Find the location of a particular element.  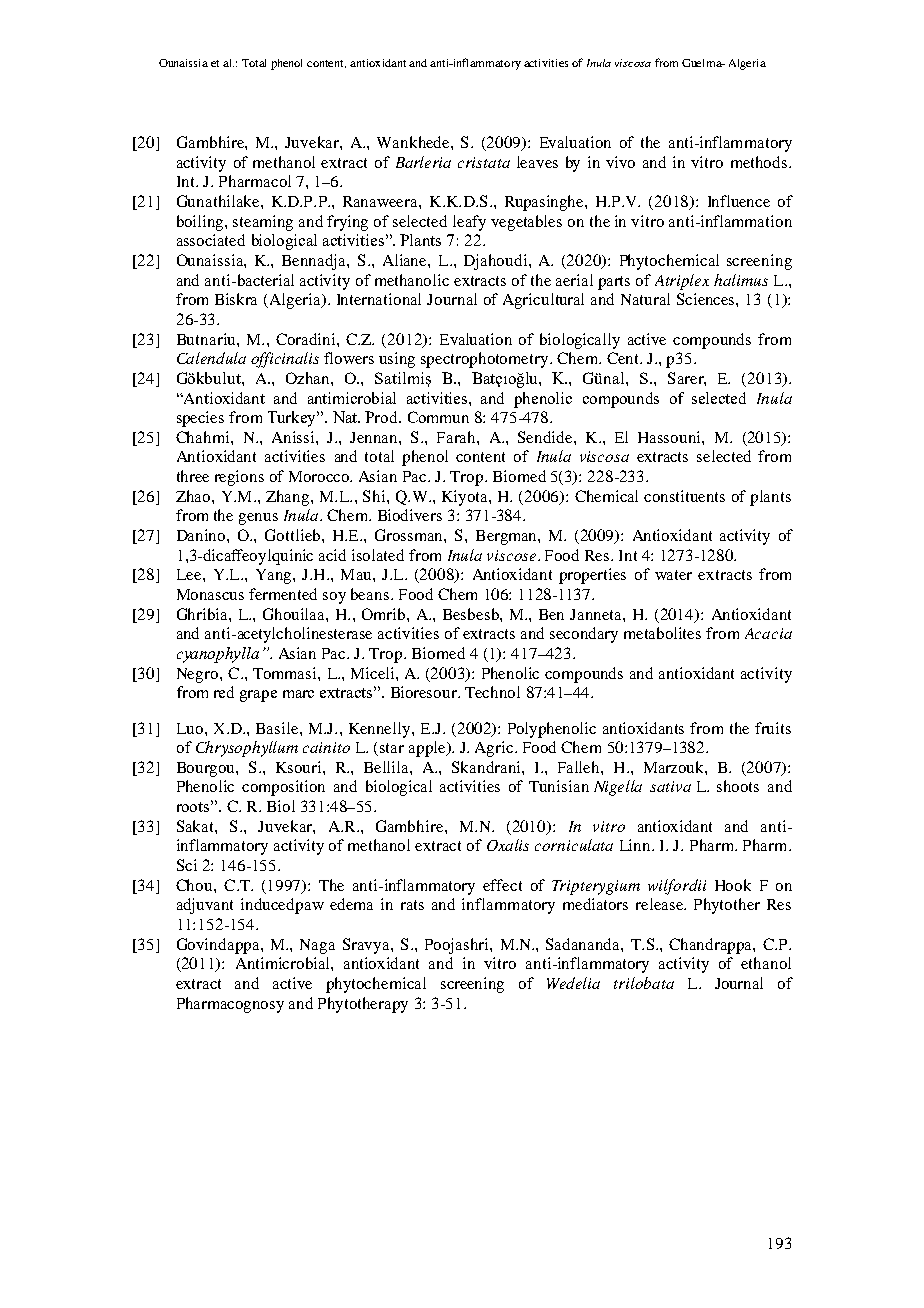

release is located at coordinates (660, 904).
